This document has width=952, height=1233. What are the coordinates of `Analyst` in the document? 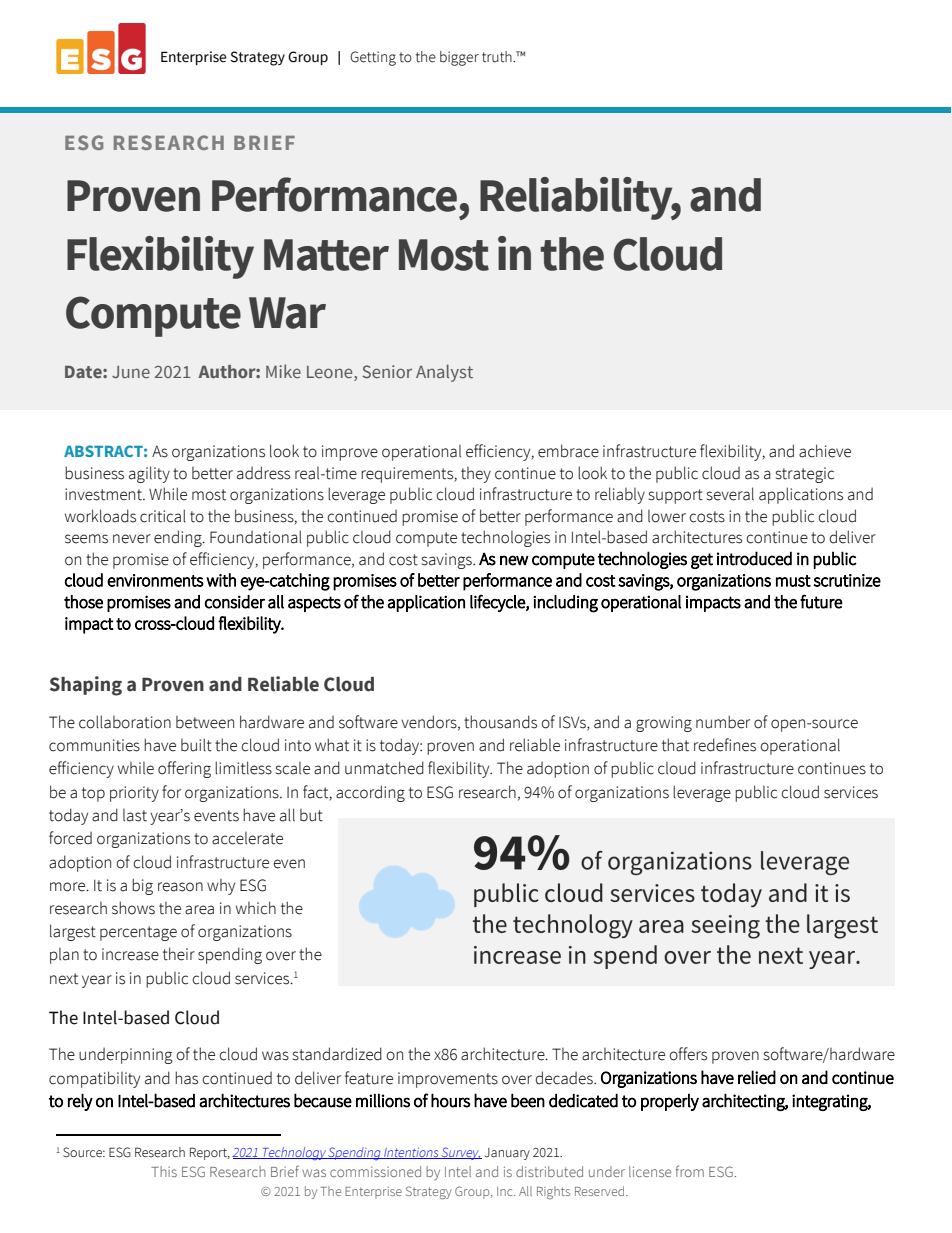 It's located at (444, 373).
